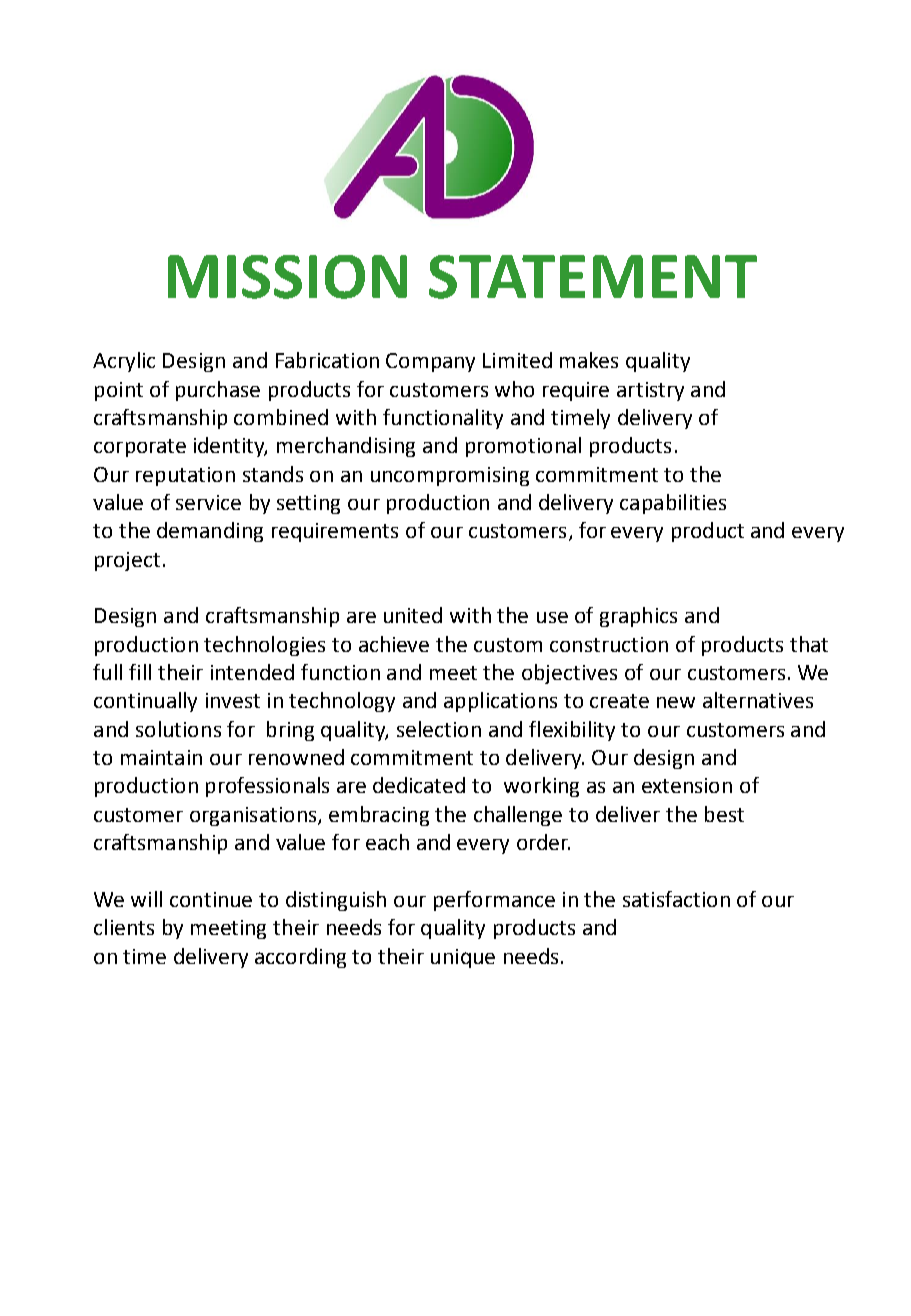  What do you see at coordinates (638, 617) in the image?
I see `graphics` at bounding box center [638, 617].
